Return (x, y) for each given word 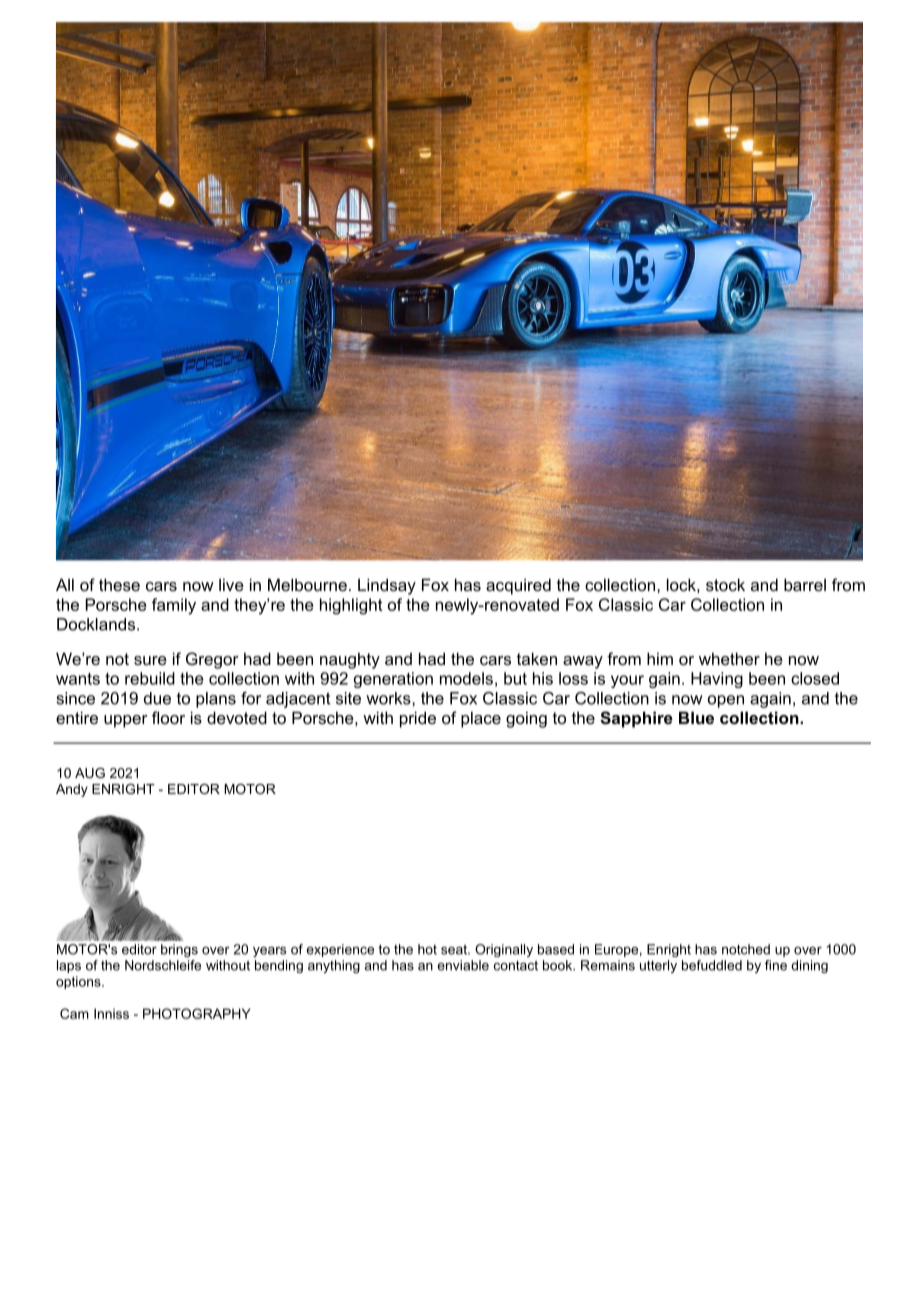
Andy (72, 790)
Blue (696, 717)
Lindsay (387, 586)
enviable (463, 965)
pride (418, 719)
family (174, 606)
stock (725, 584)
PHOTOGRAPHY (197, 1013)
